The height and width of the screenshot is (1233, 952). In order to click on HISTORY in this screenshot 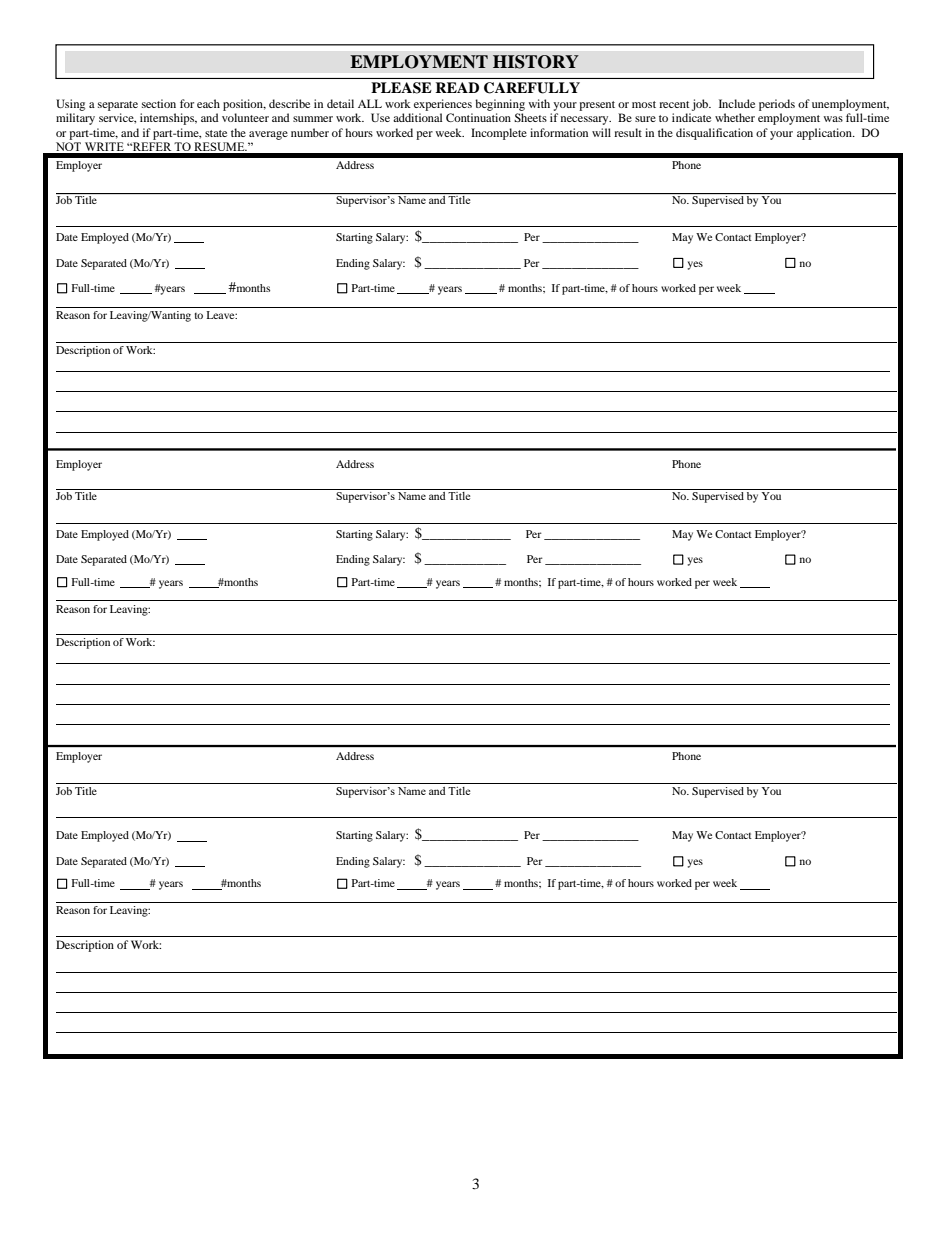, I will do `click(536, 62)`.
